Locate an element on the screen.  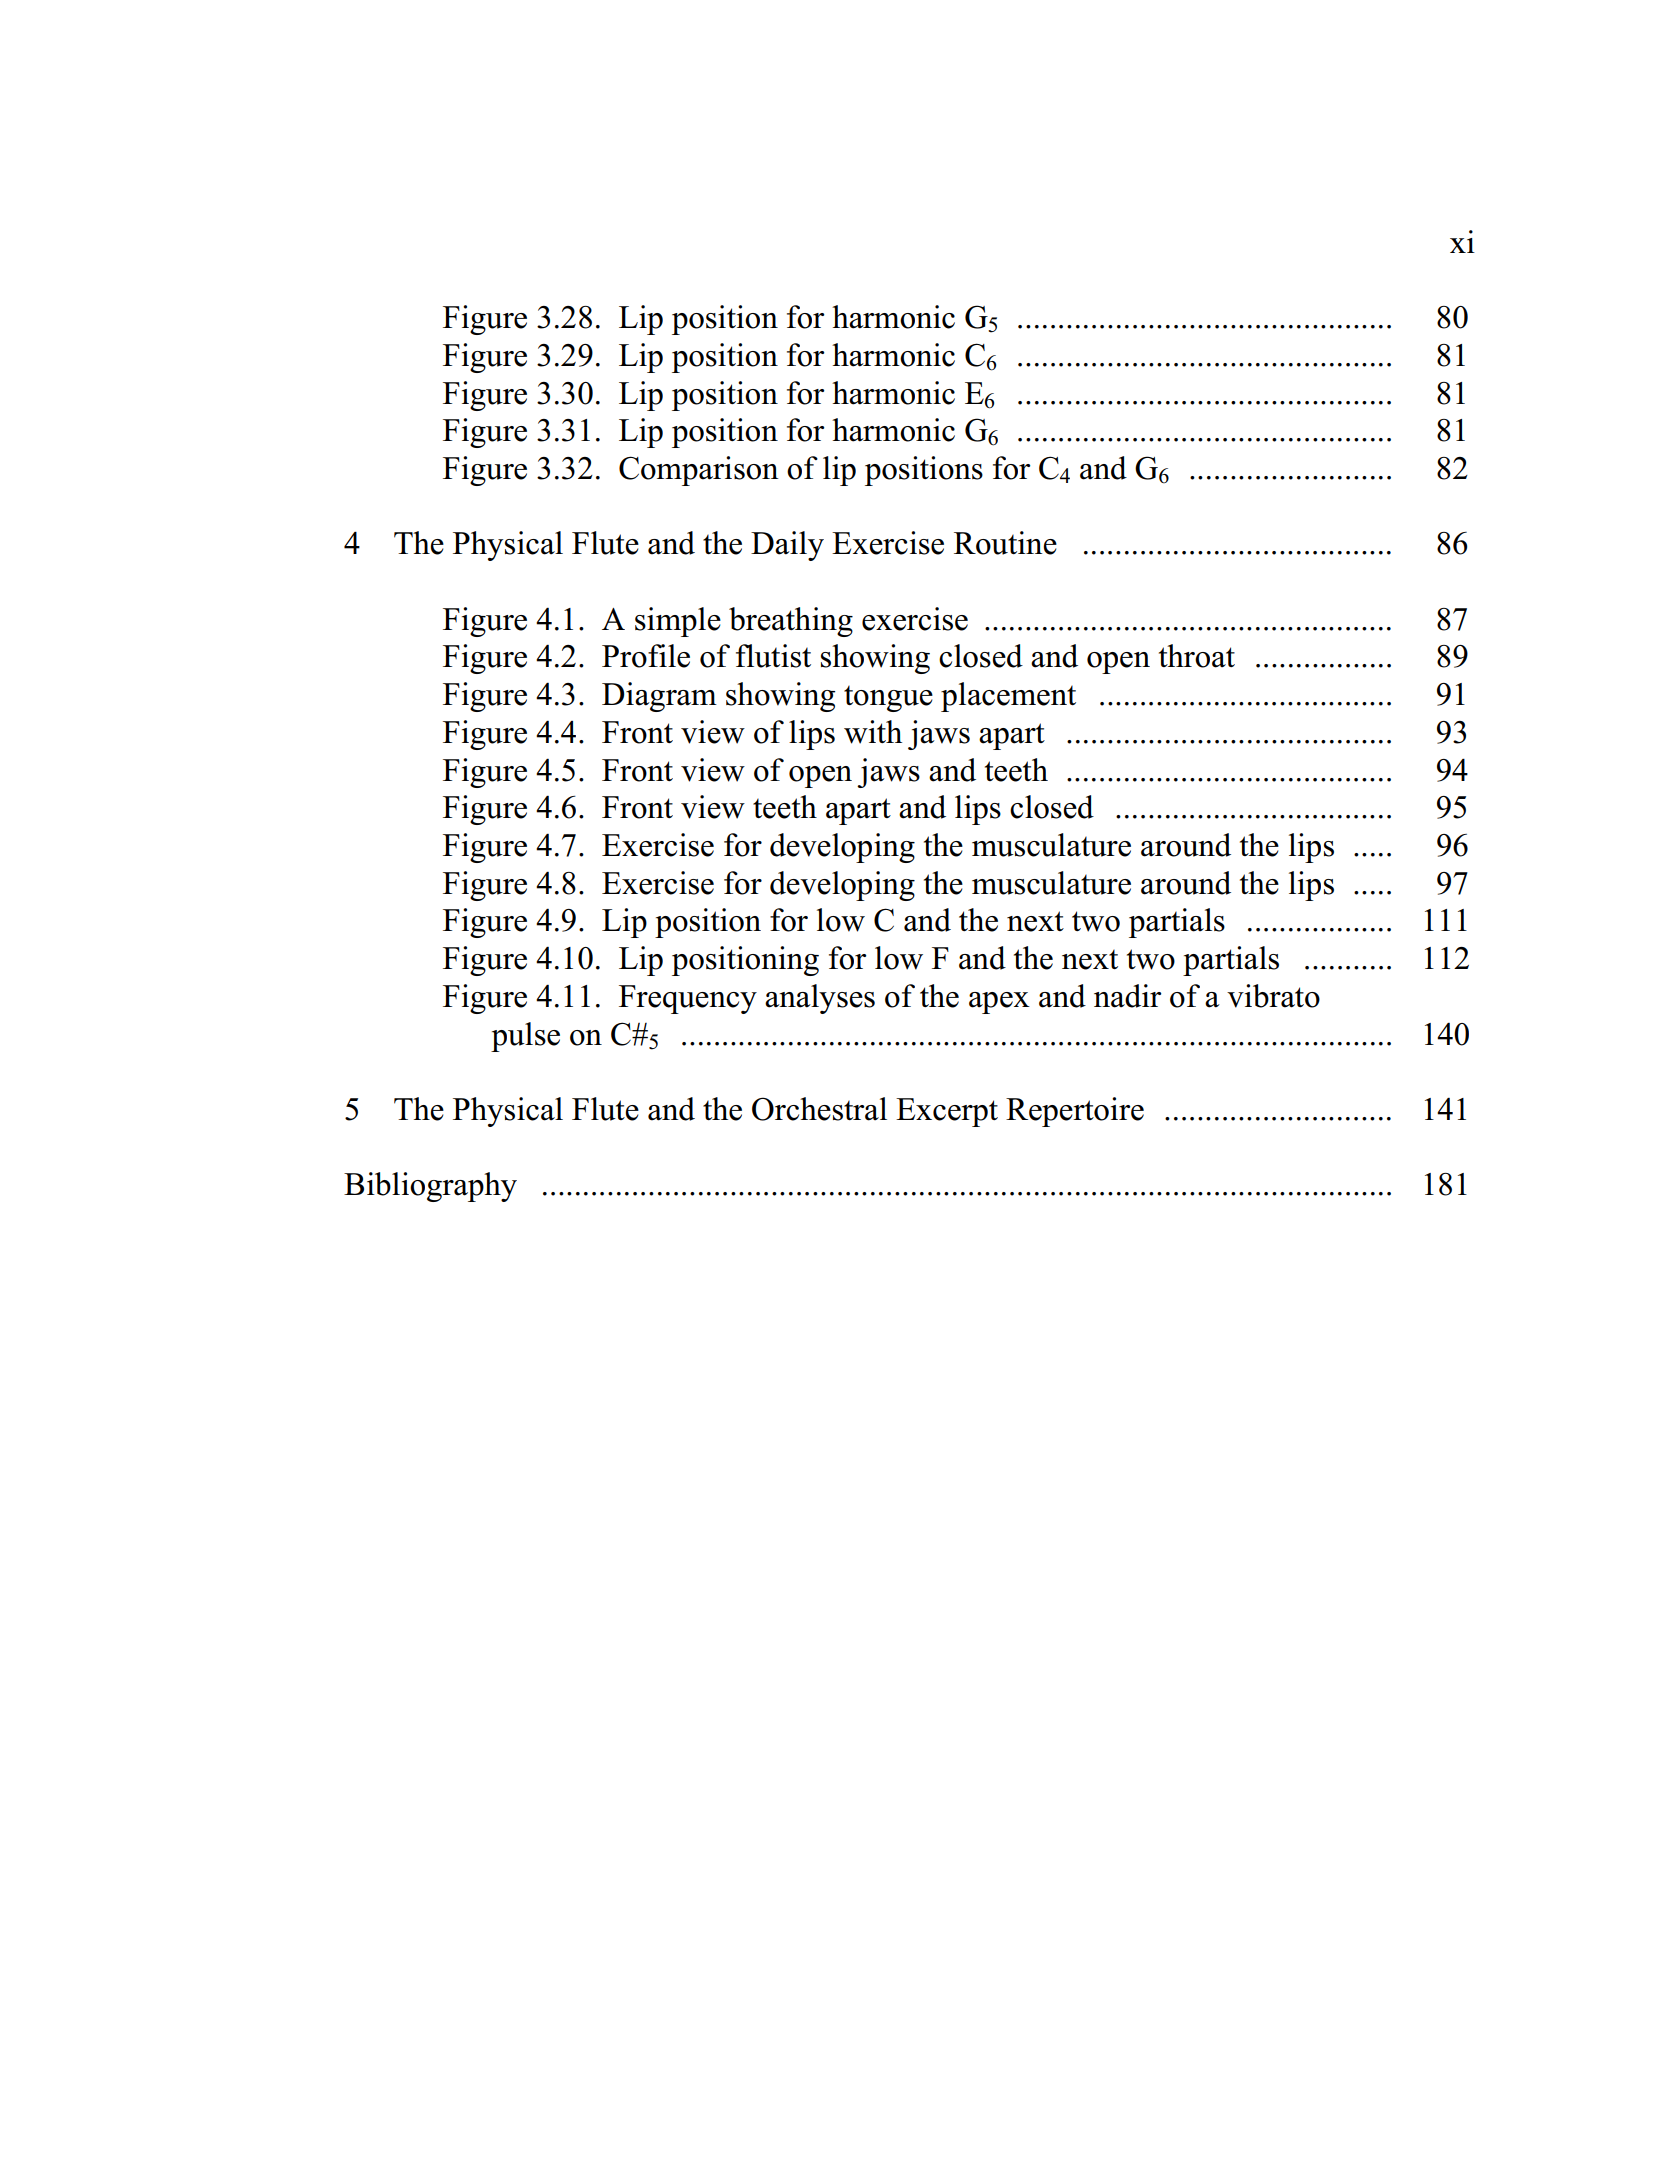
Daily is located at coordinates (787, 546).
